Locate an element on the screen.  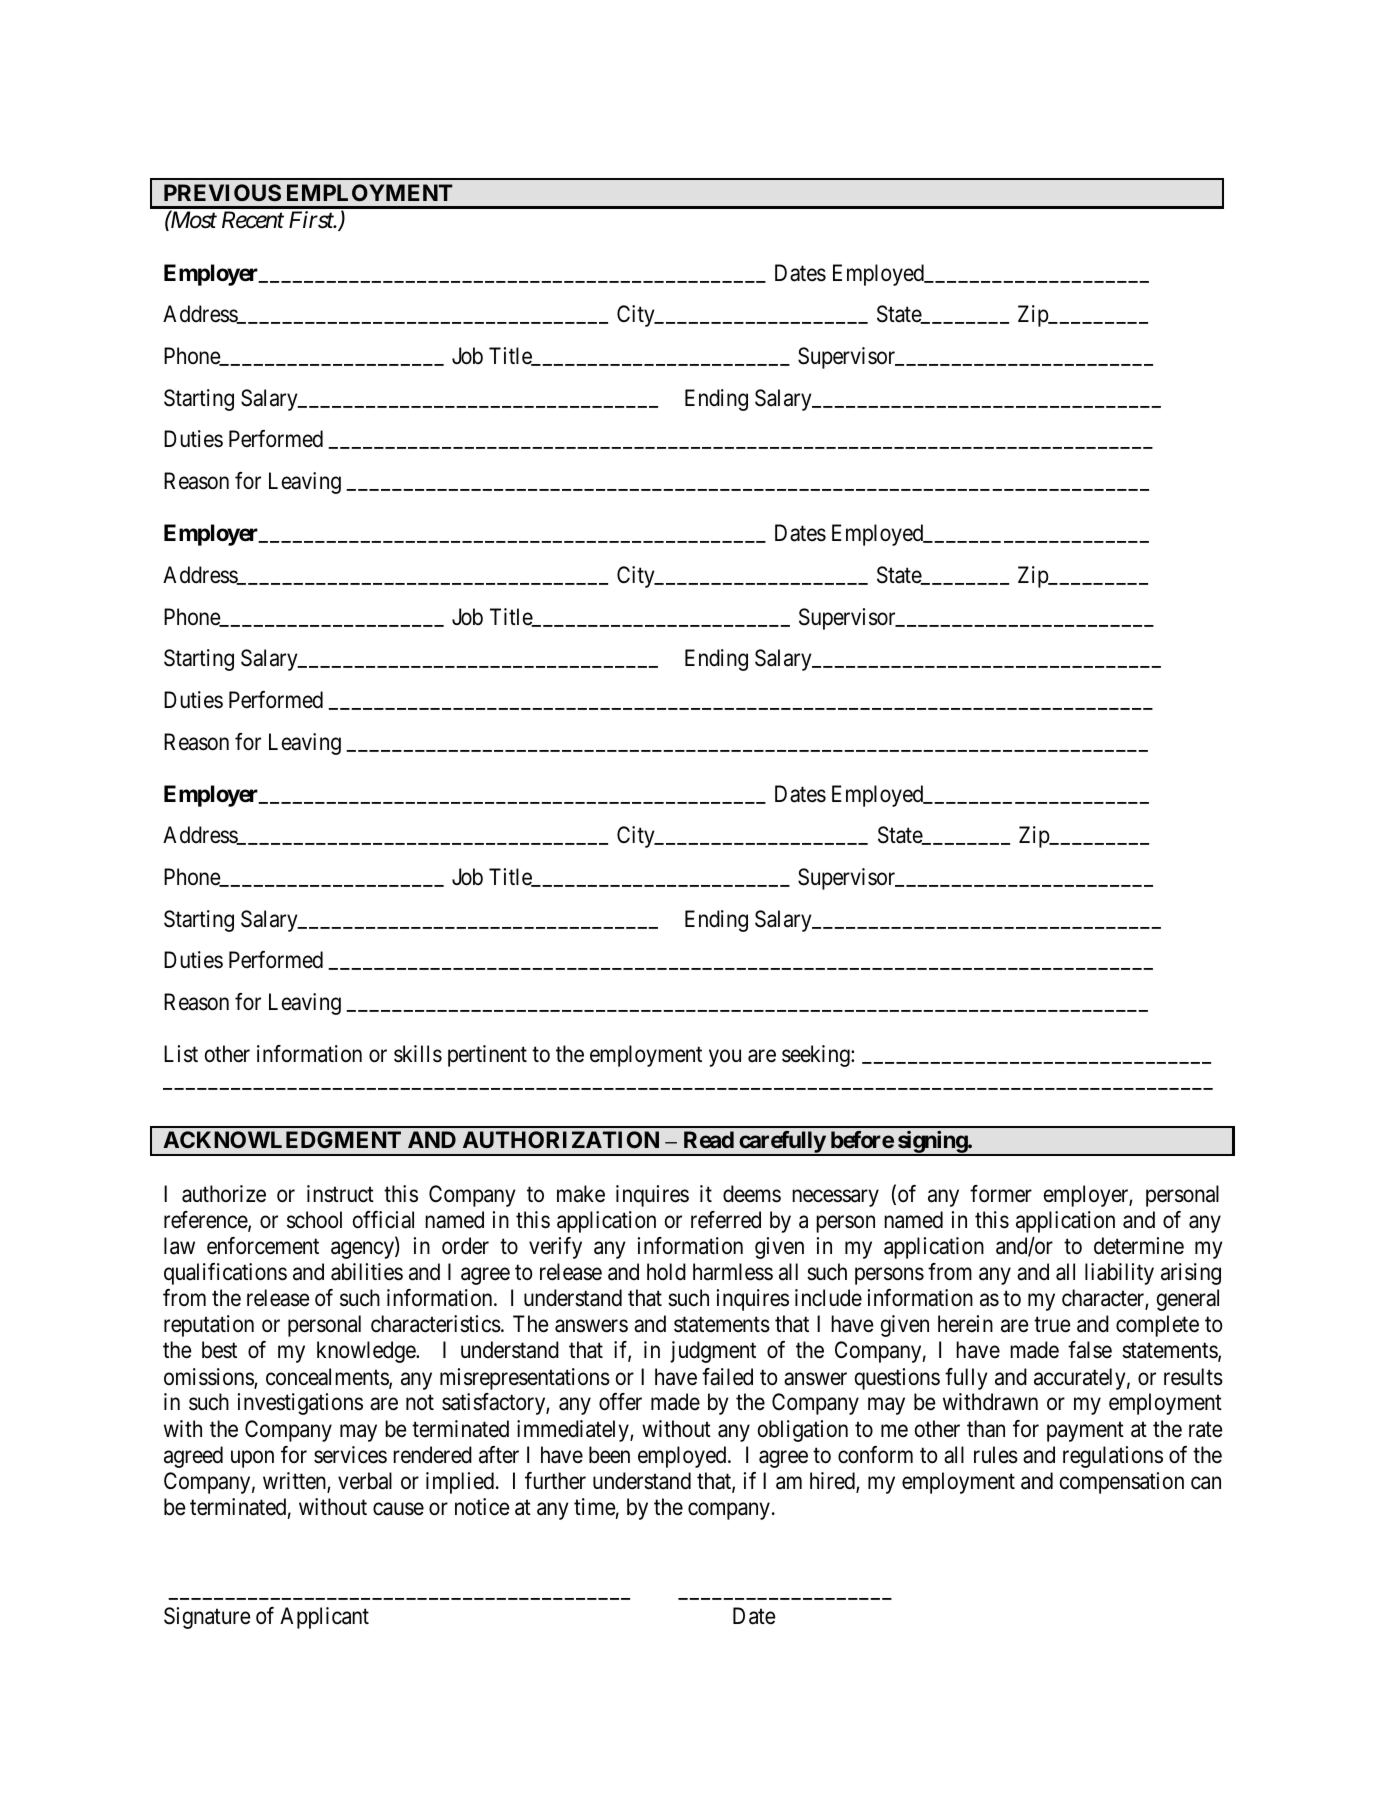
Recent is located at coordinates (253, 220).
